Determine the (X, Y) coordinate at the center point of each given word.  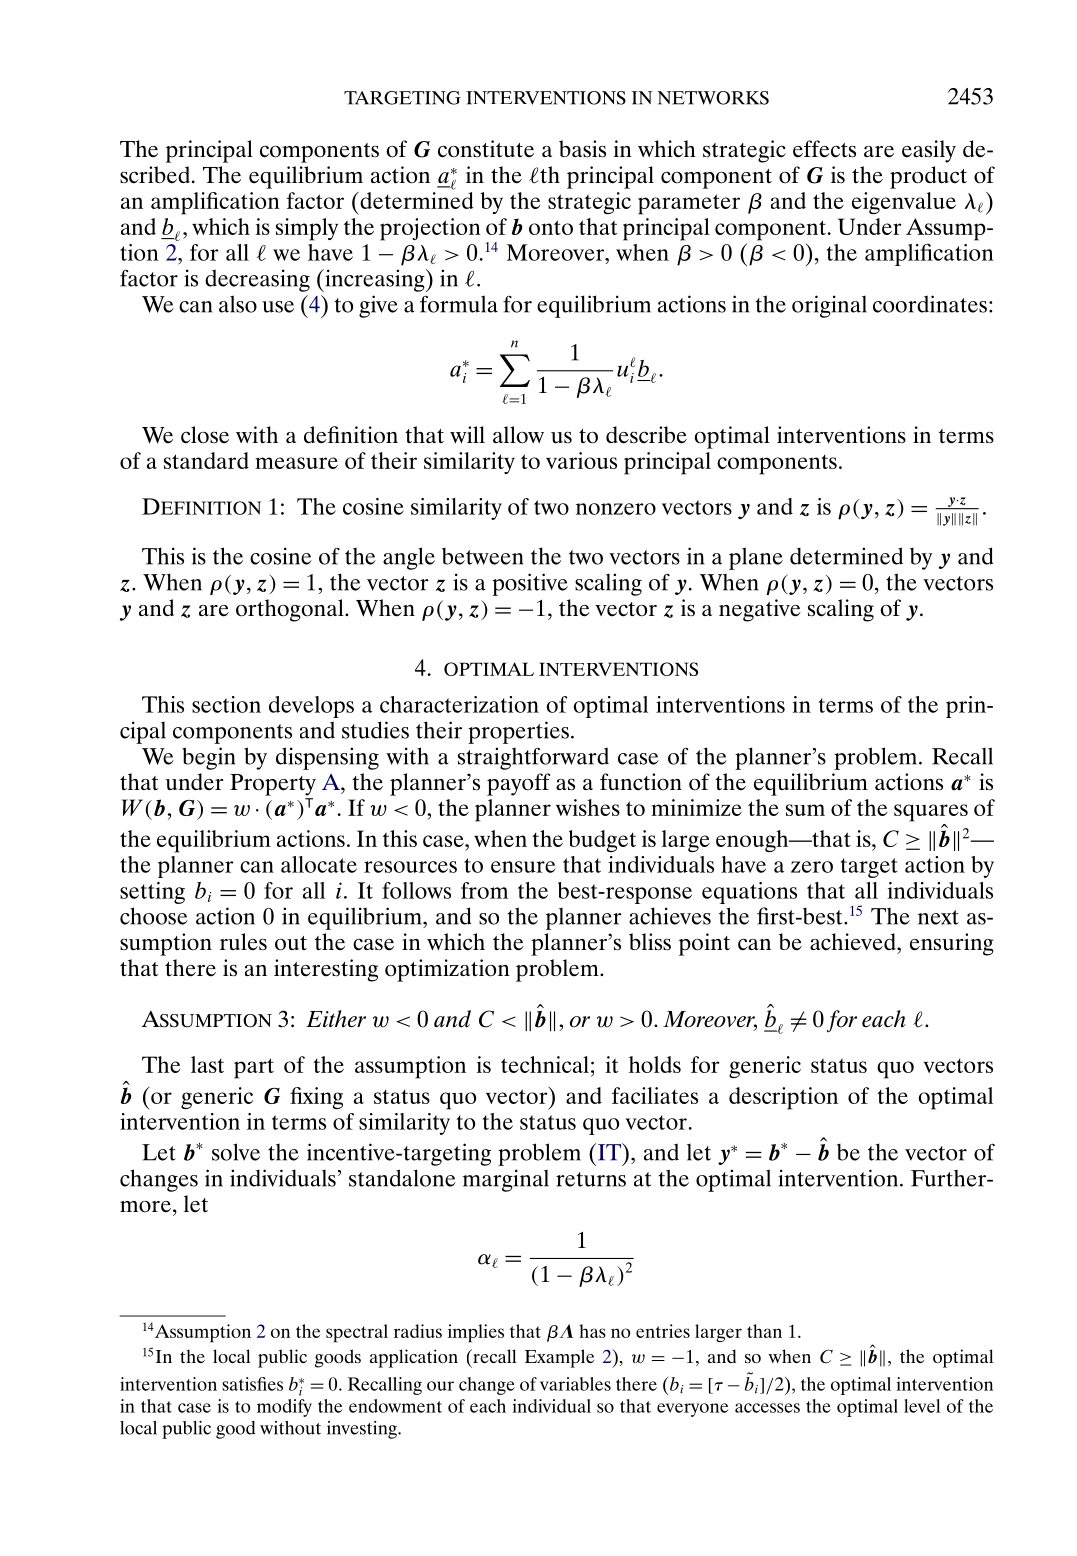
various (581, 460)
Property (273, 785)
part (254, 1068)
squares (931, 813)
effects (824, 149)
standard (206, 460)
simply (307, 229)
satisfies (252, 1384)
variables (575, 1384)
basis (582, 149)
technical (545, 1064)
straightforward (533, 758)
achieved (854, 942)
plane (756, 558)
